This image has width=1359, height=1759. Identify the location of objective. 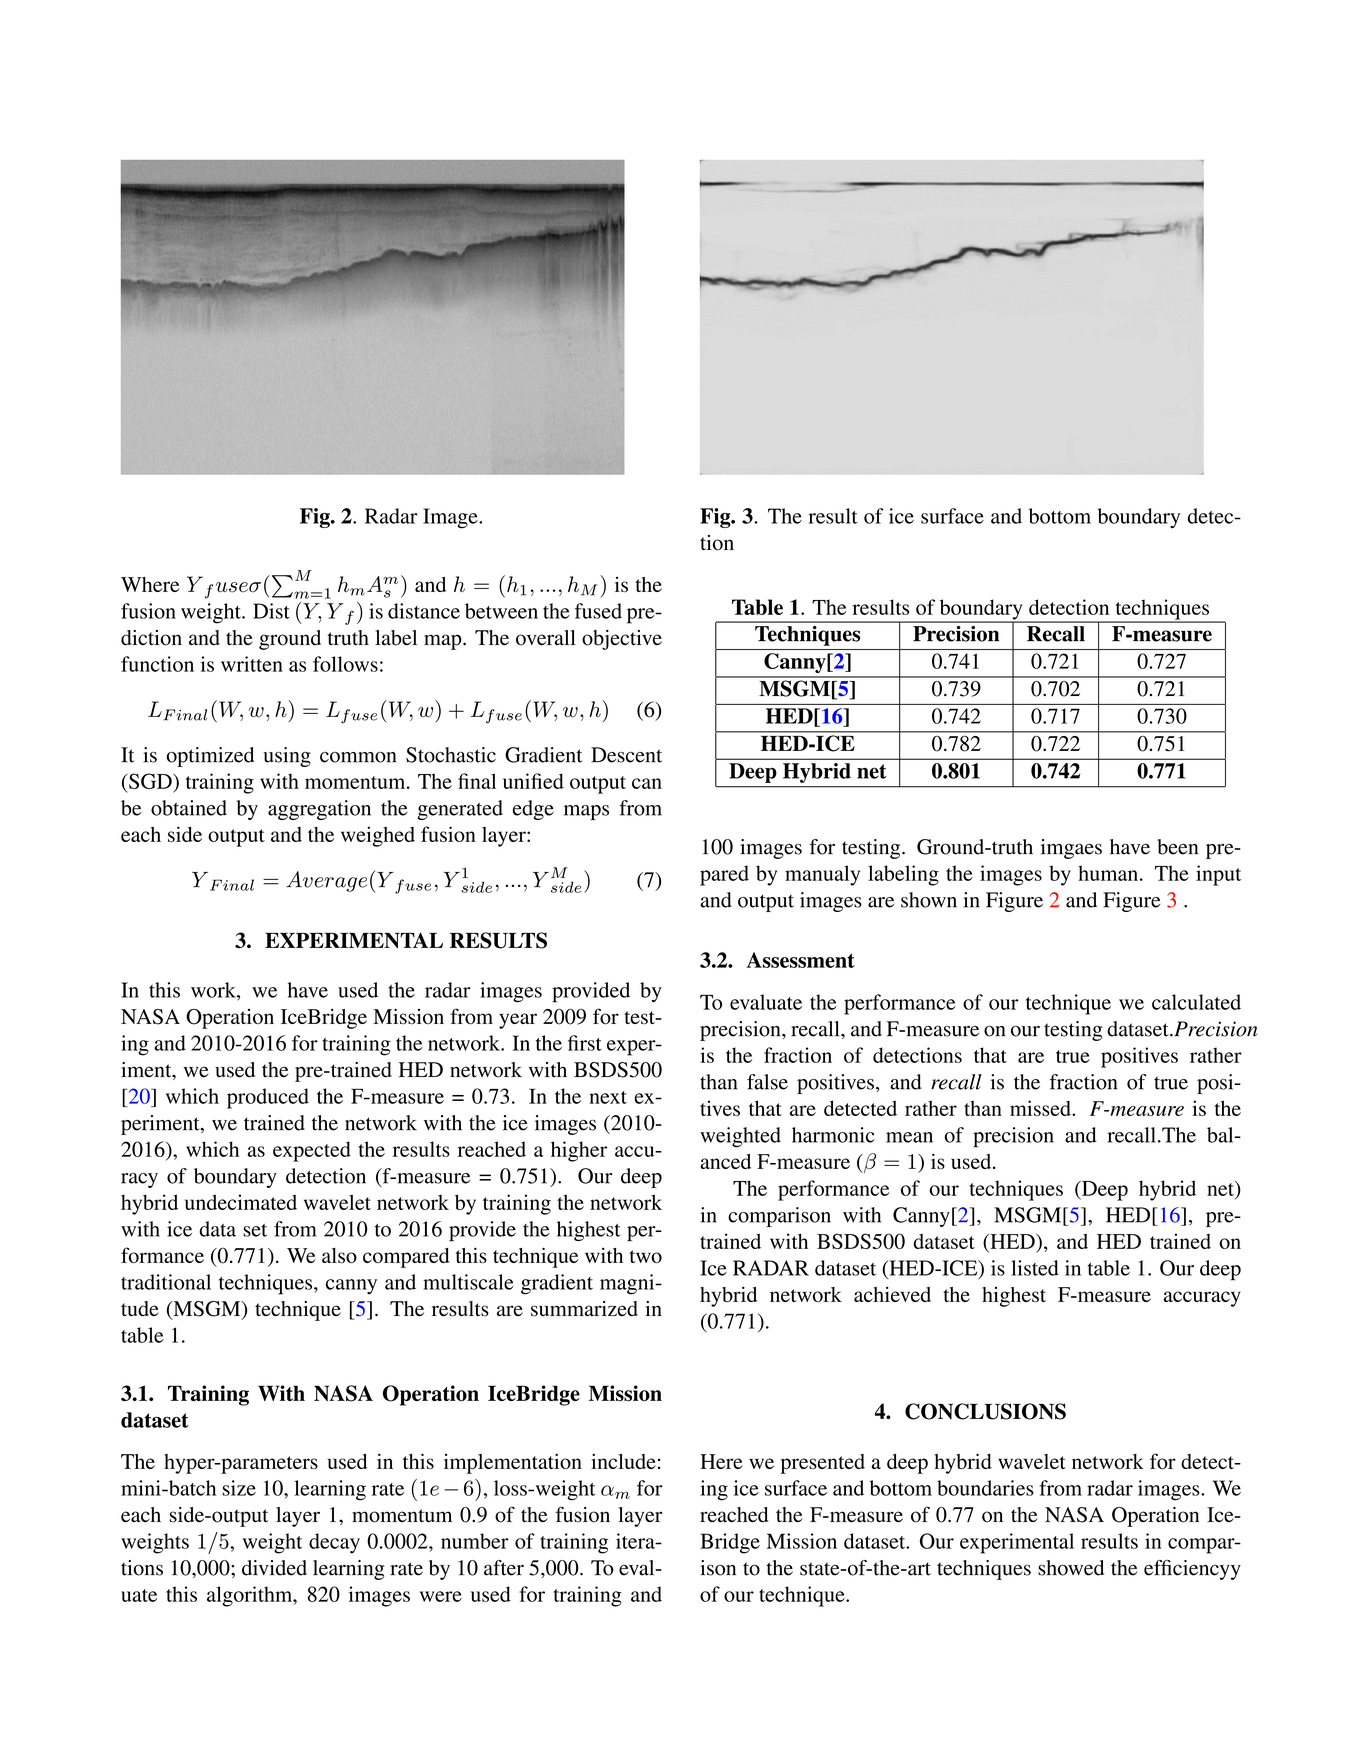
(622, 640).
